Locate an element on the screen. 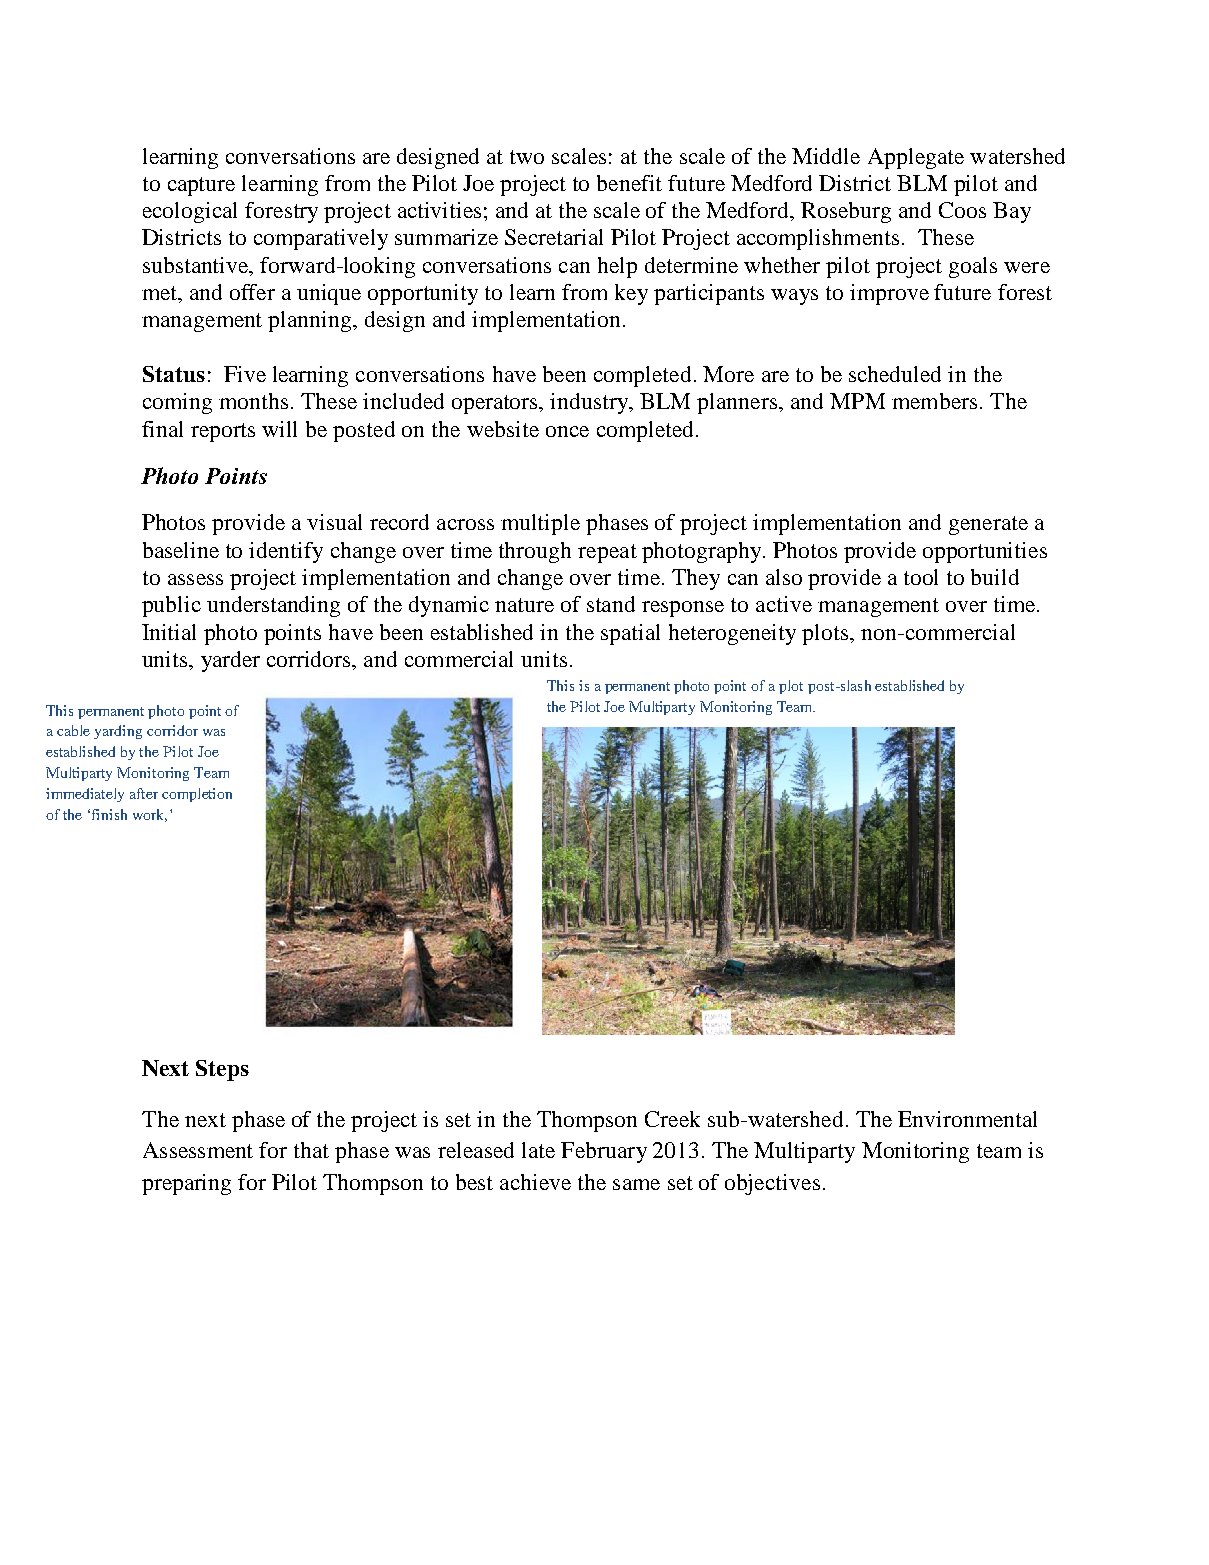 The image size is (1209, 1565). Initial is located at coordinates (169, 632).
